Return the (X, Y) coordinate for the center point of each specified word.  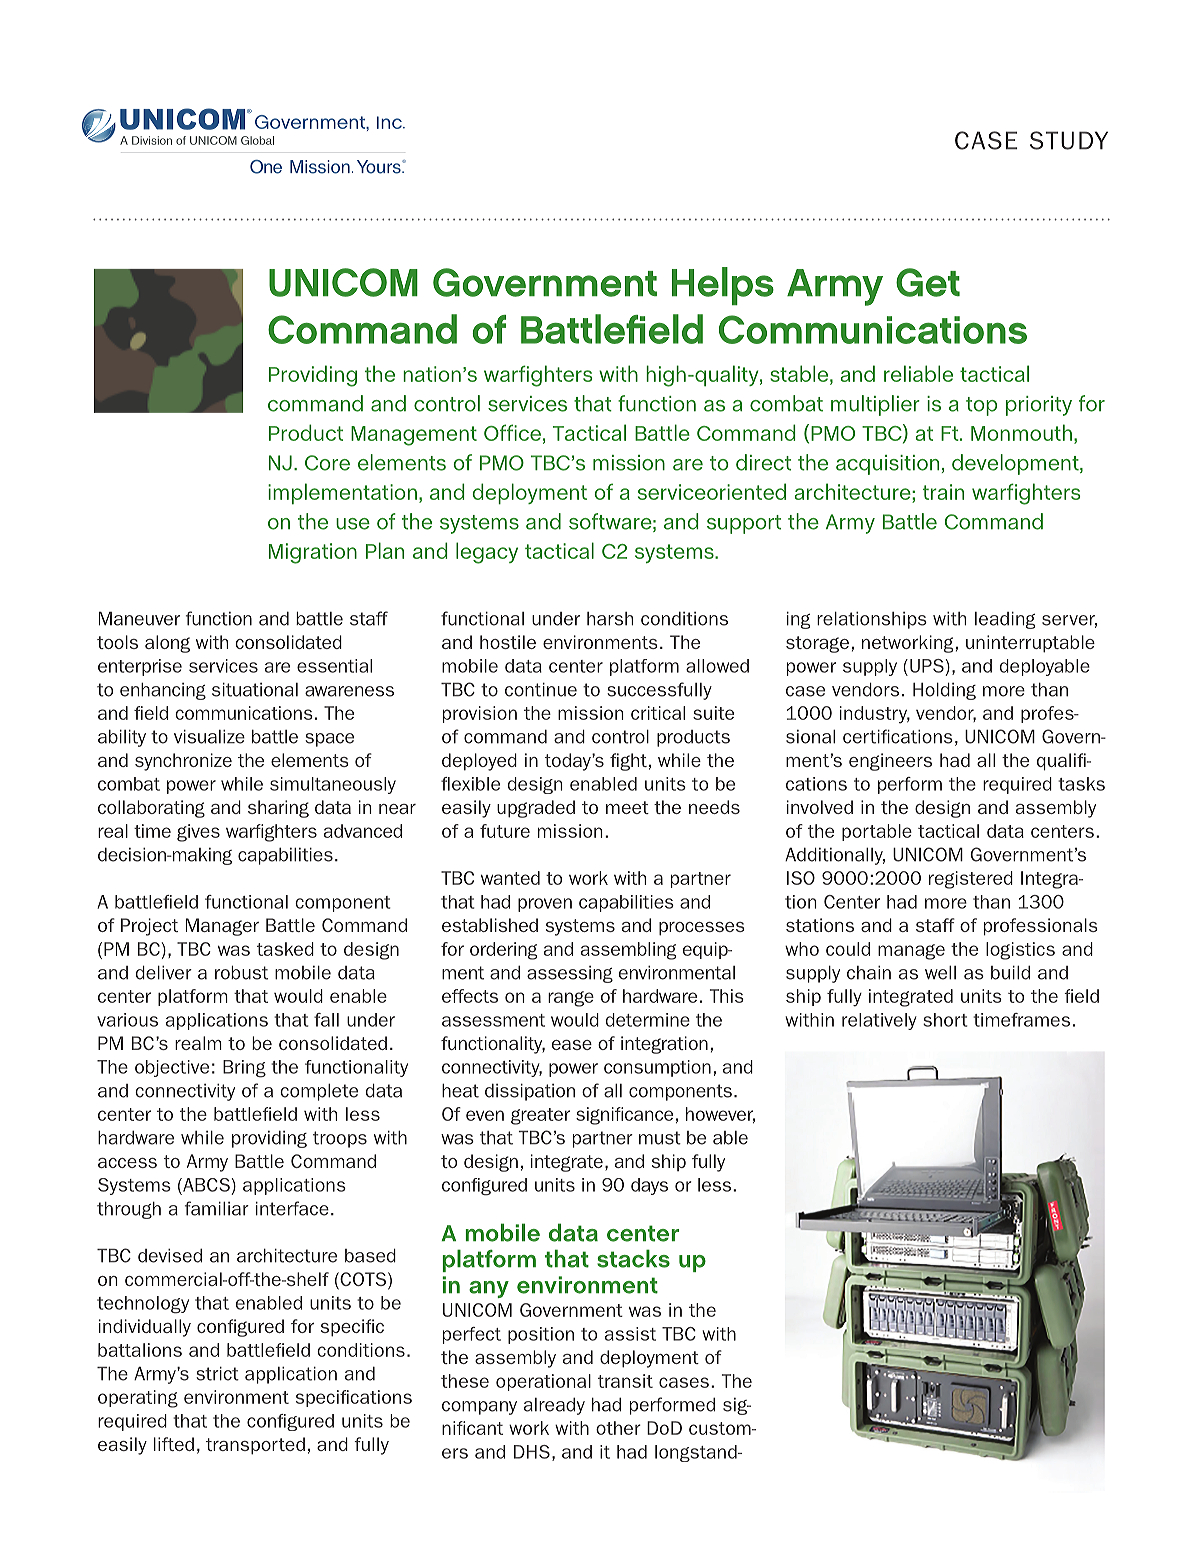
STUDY (1069, 140)
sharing (278, 809)
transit (625, 1381)
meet (627, 807)
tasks (1081, 784)
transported (255, 1446)
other (618, 1428)
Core (327, 463)
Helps (723, 286)
